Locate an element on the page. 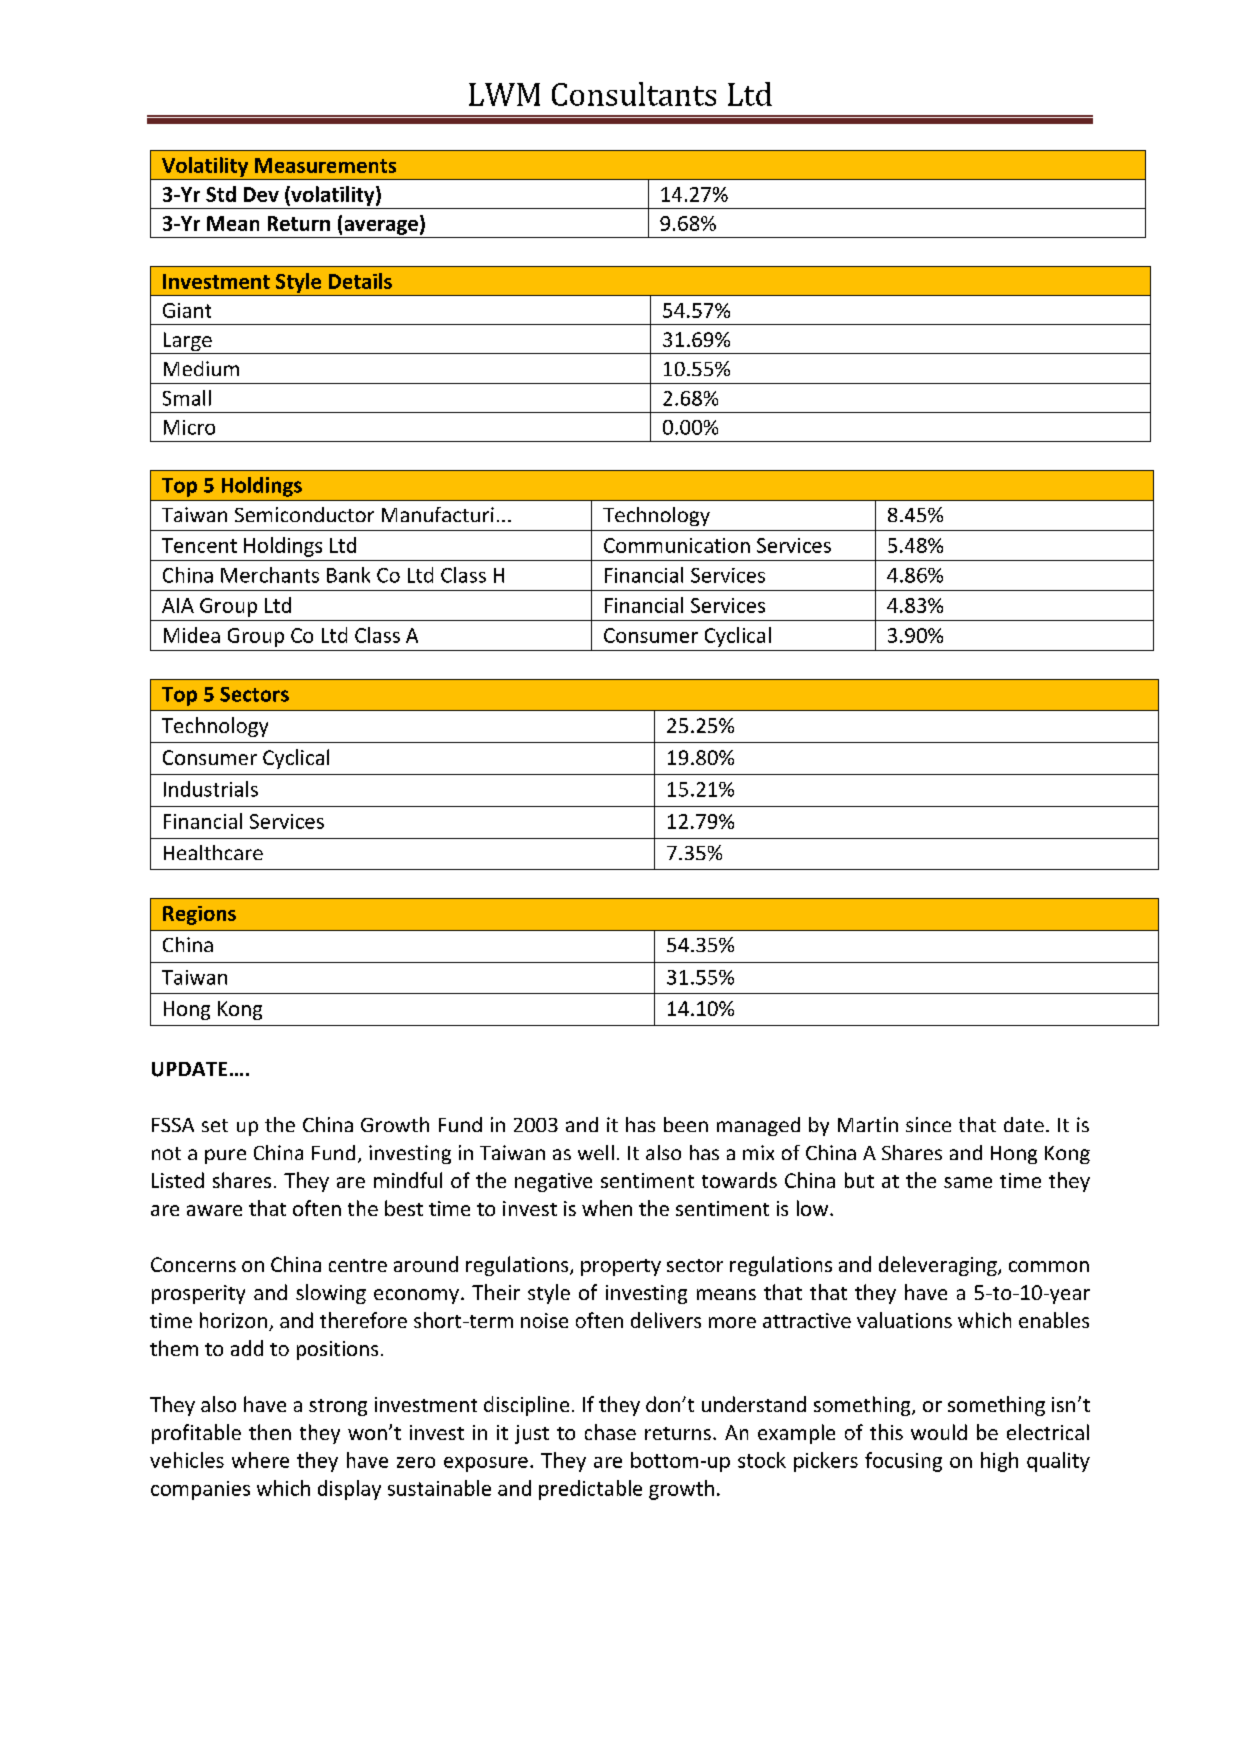 This image has height=1754, width=1240. Industrials is located at coordinates (211, 789).
